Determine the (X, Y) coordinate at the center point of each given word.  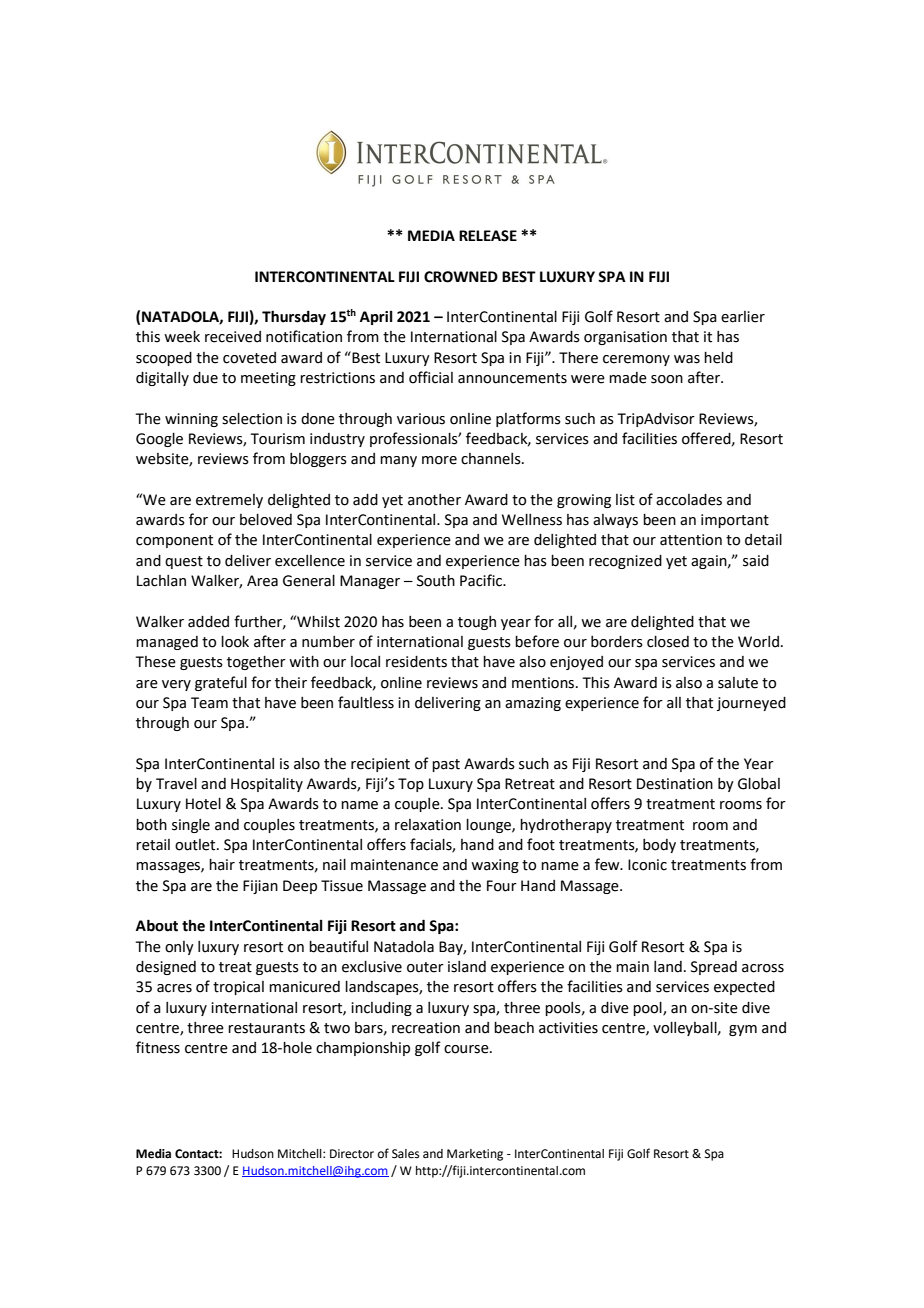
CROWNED (461, 277)
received (233, 337)
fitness (158, 1047)
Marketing (475, 1155)
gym (743, 1030)
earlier (743, 317)
